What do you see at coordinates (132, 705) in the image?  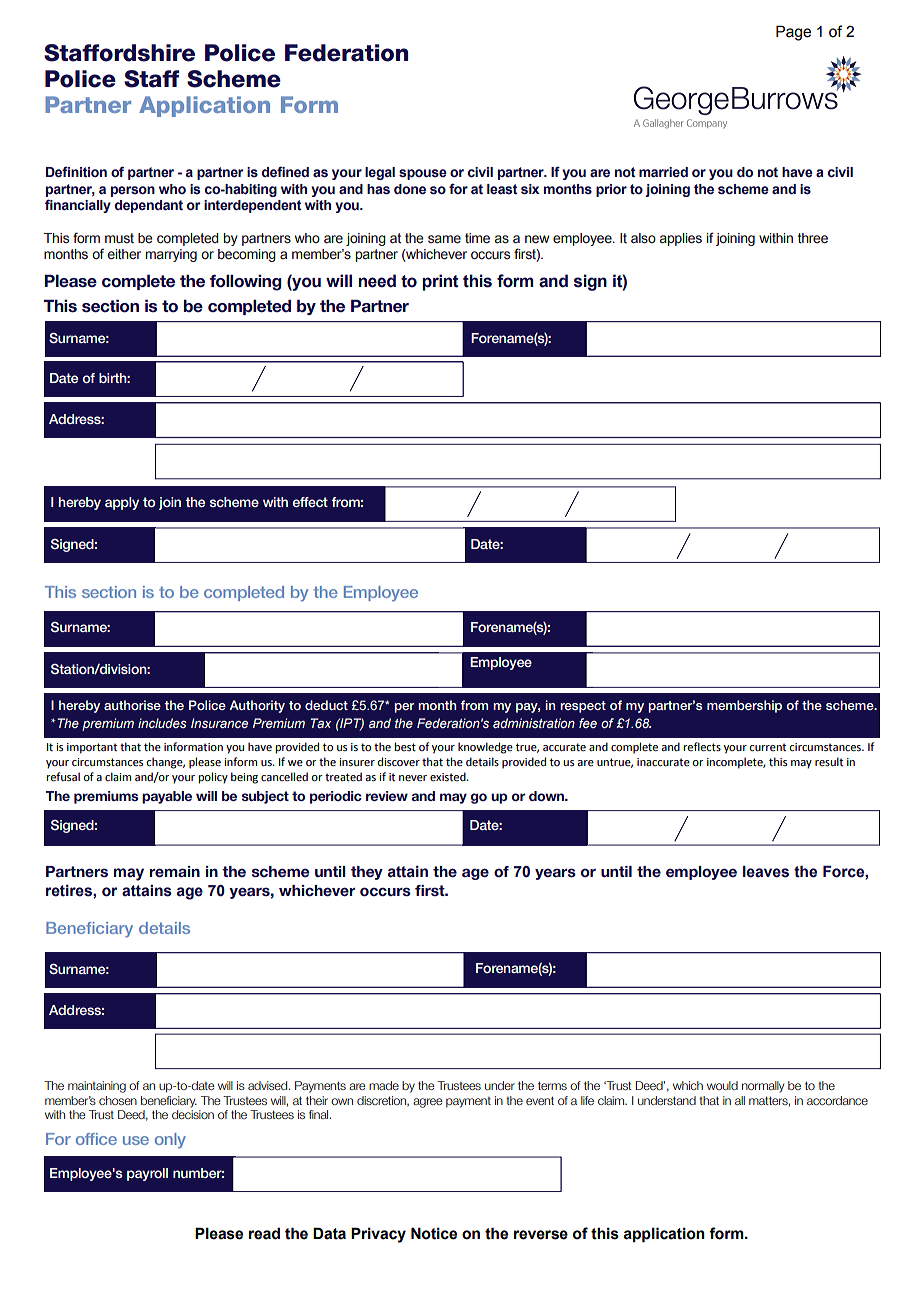 I see `authorise` at bounding box center [132, 705].
